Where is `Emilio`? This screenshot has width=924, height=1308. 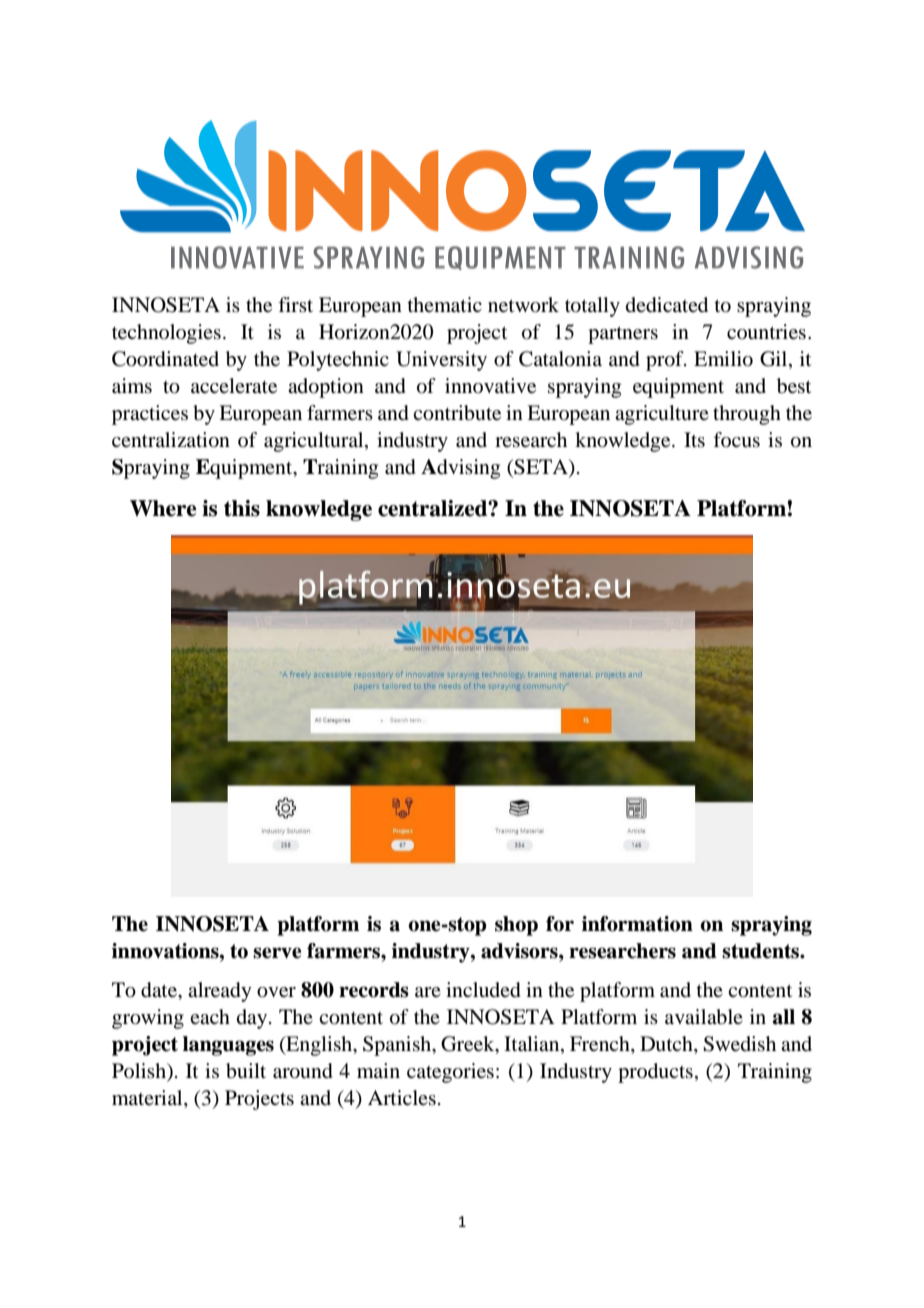 Emilio is located at coordinates (723, 359).
